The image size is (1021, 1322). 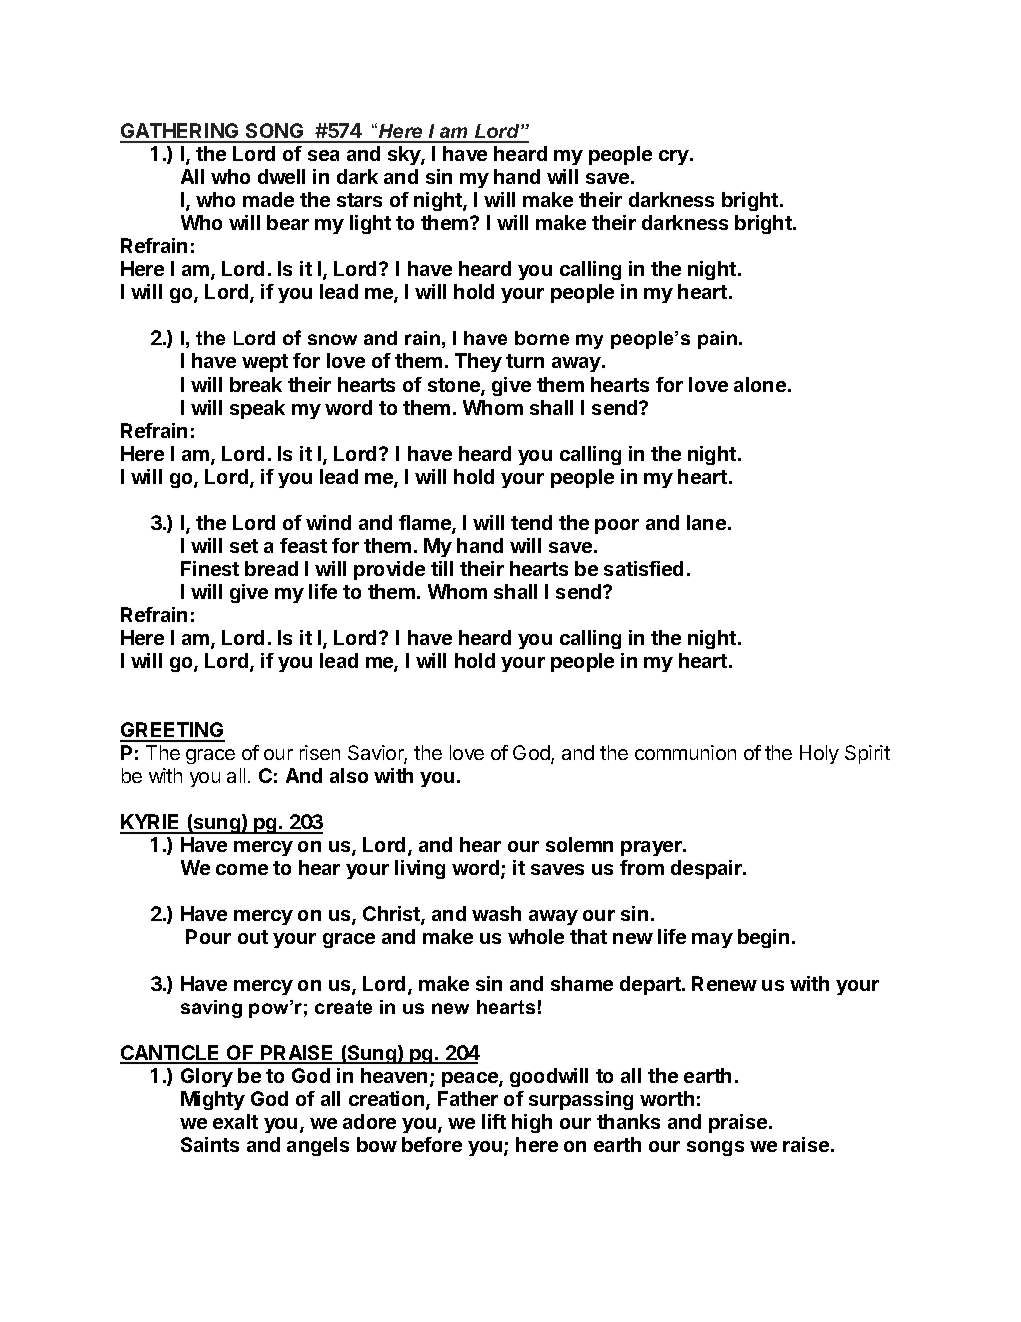 What do you see at coordinates (760, 384) in the screenshot?
I see `alone` at bounding box center [760, 384].
